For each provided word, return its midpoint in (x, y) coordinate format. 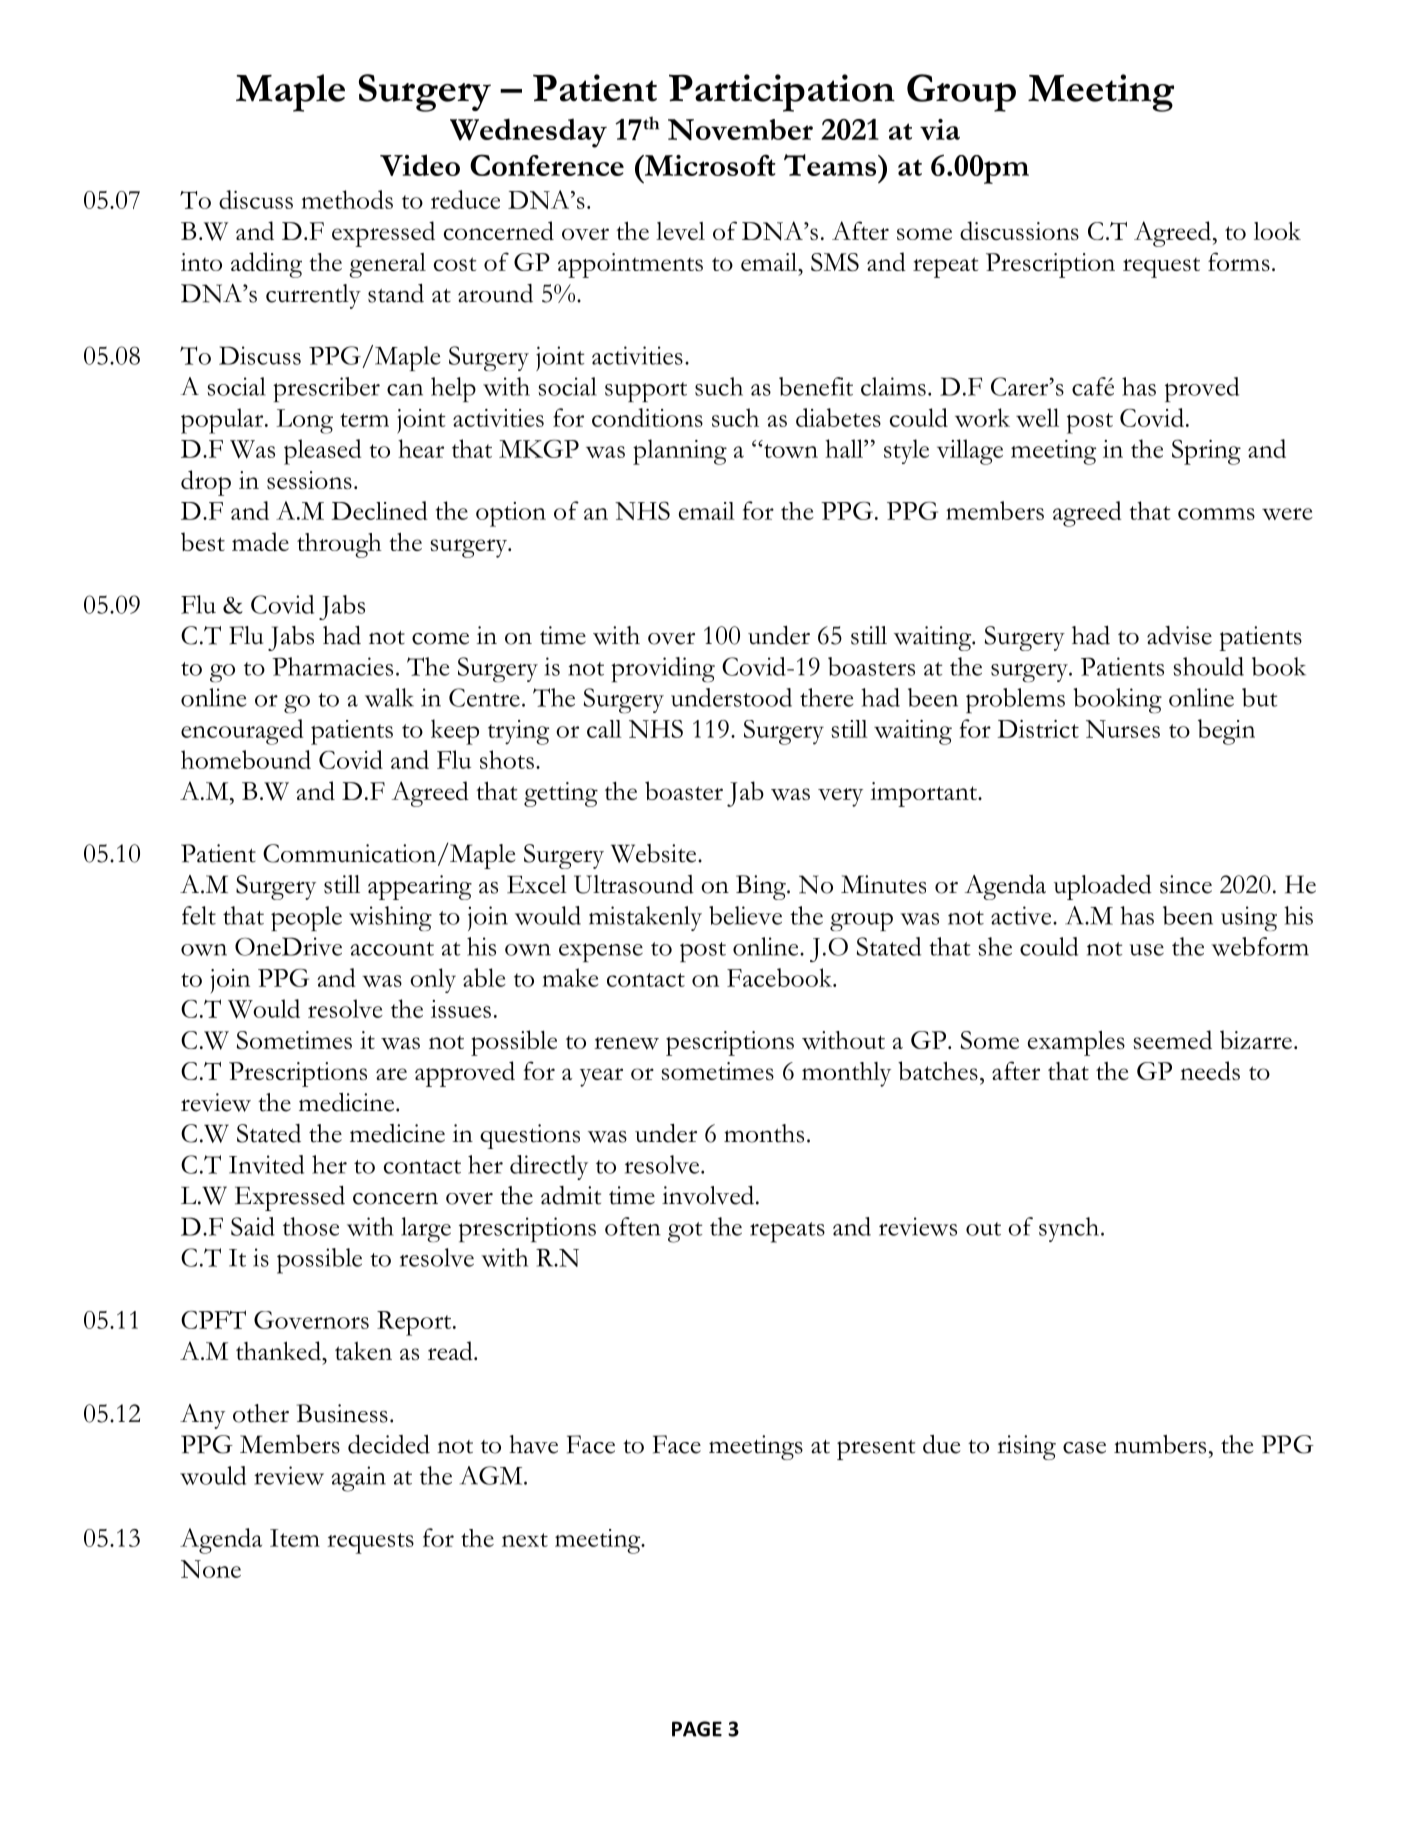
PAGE (697, 1729)
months (764, 1133)
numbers (1160, 1444)
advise (1179, 635)
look (1277, 230)
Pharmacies (332, 666)
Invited (266, 1164)
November (740, 129)
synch (1070, 1229)
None (211, 1569)
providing (663, 670)
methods (347, 199)
